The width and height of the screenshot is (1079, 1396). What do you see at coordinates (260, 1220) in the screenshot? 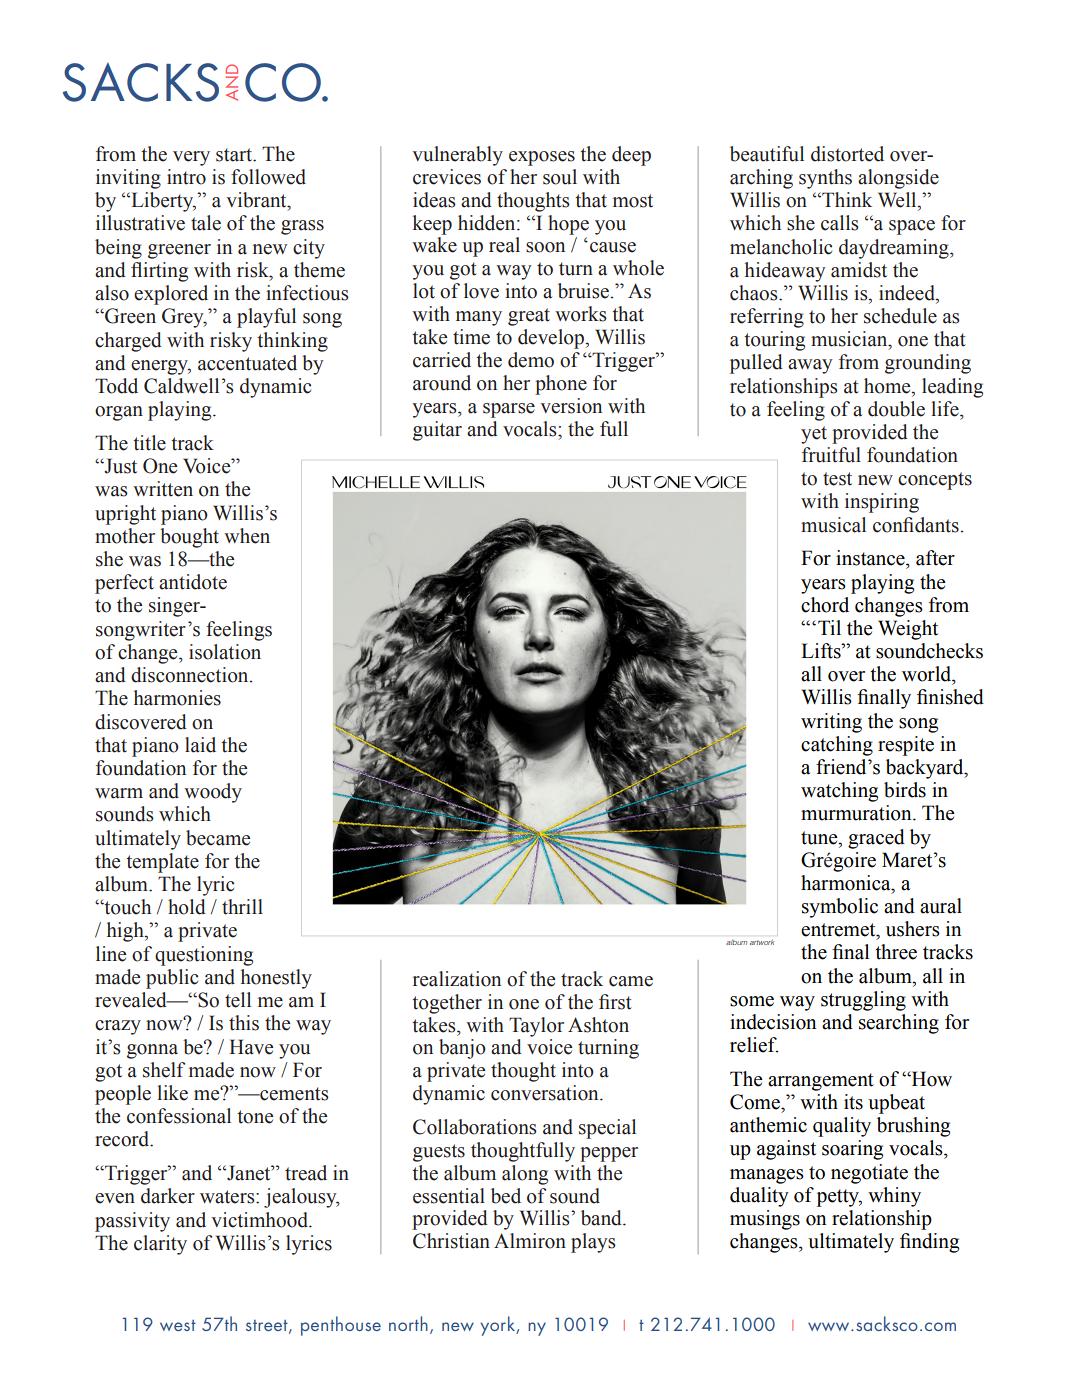
I see `victimhood` at bounding box center [260, 1220].
